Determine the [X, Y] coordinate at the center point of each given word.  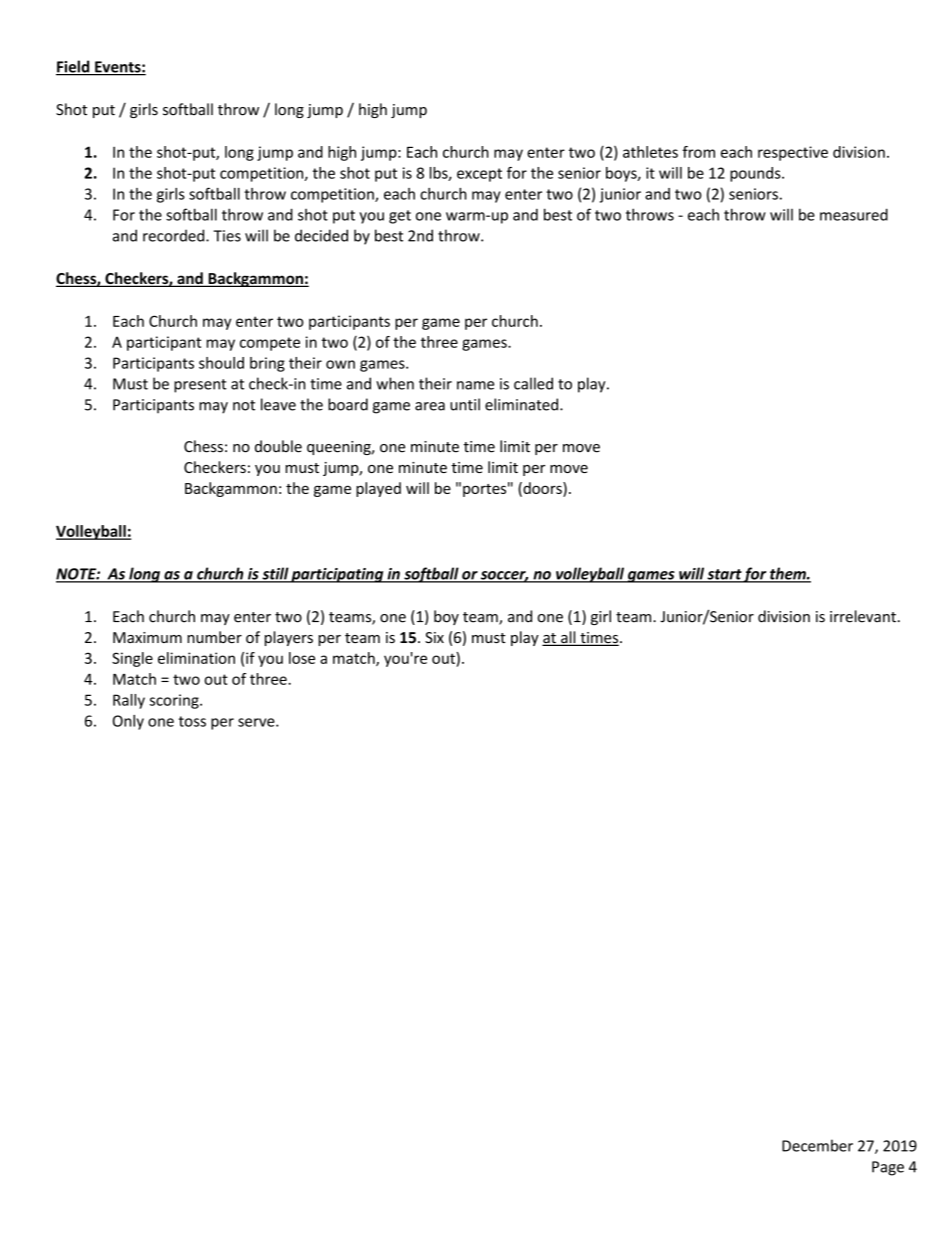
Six [434, 637]
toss [192, 721]
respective [793, 153]
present [200, 386]
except [479, 175]
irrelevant [863, 616]
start [724, 575]
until [465, 404]
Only [128, 722]
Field [74, 67]
